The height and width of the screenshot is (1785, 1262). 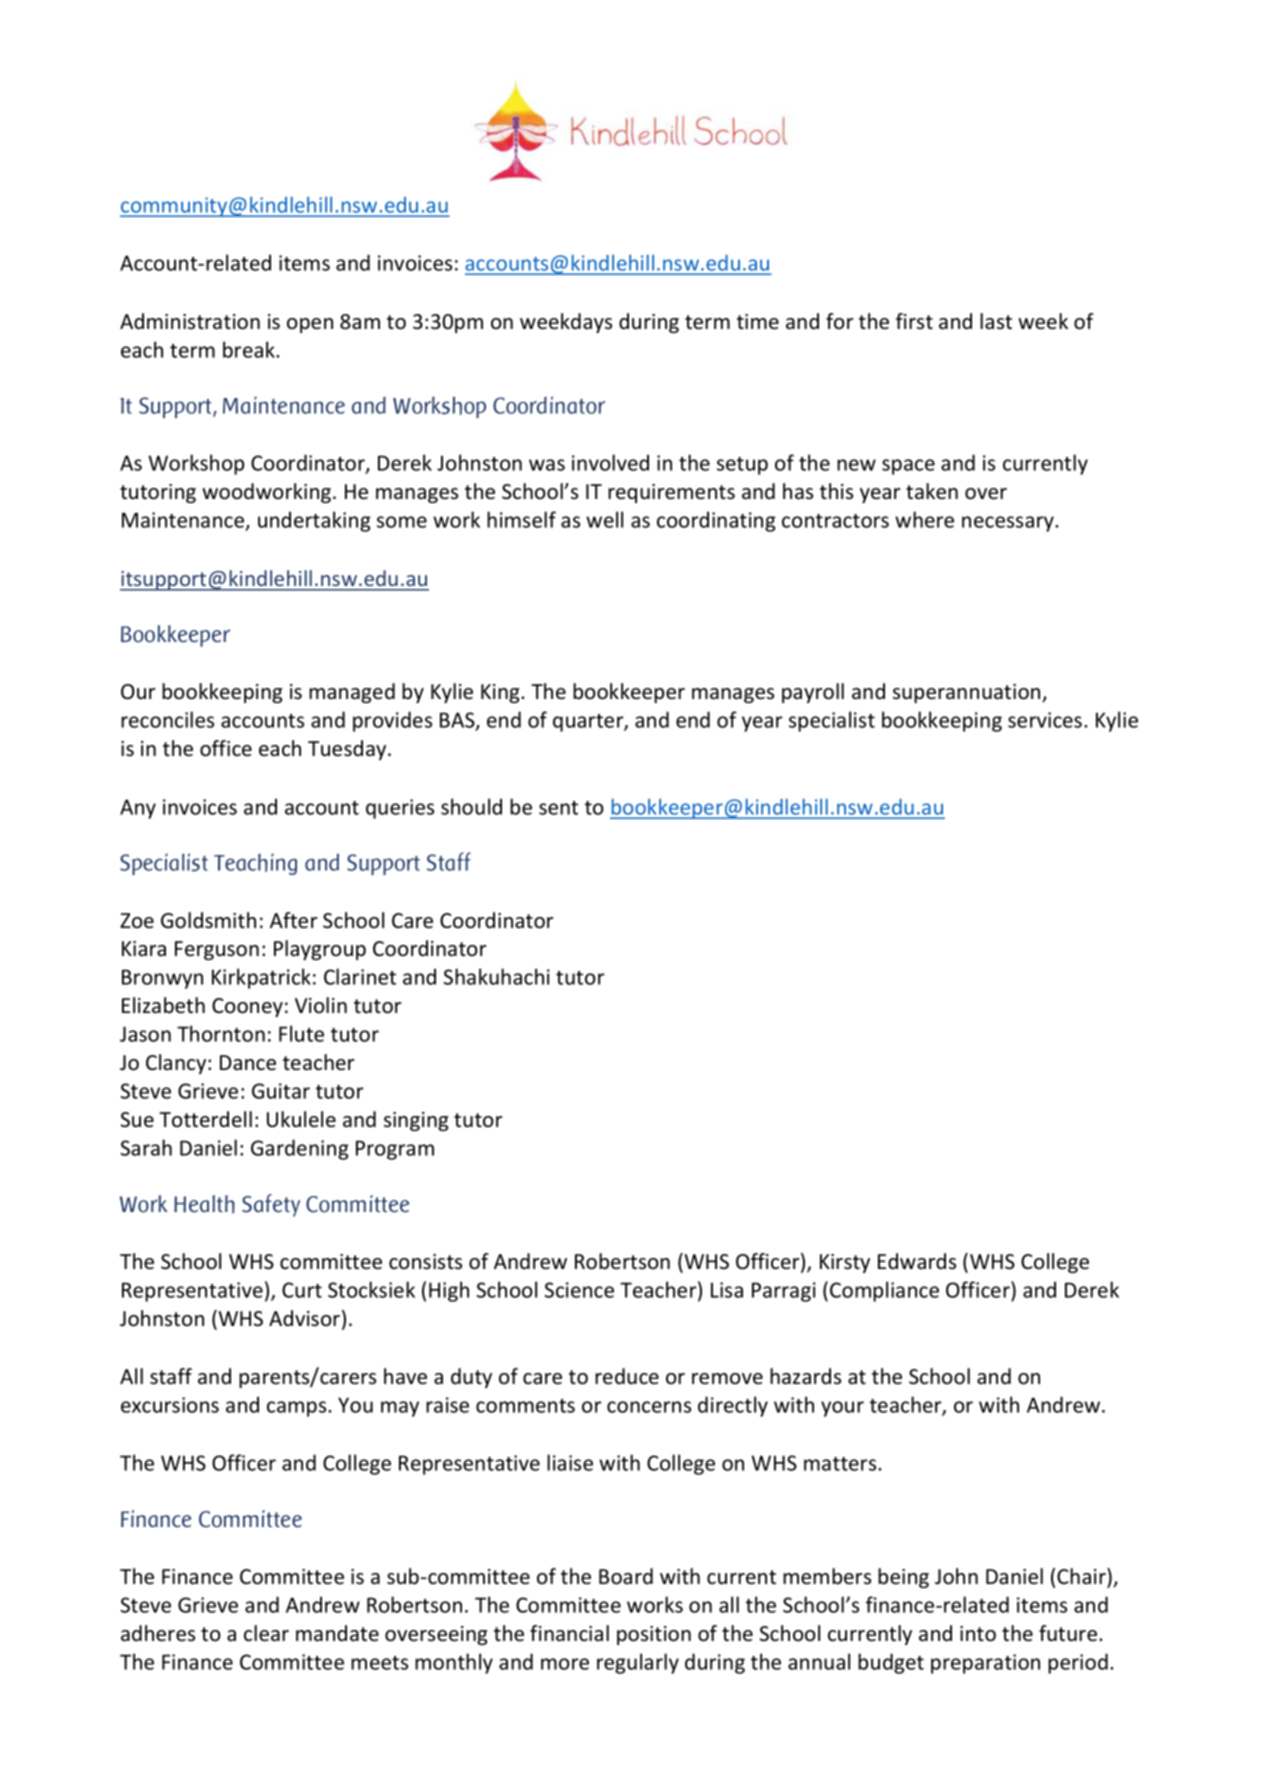 I want to click on Science, so click(x=579, y=1290).
